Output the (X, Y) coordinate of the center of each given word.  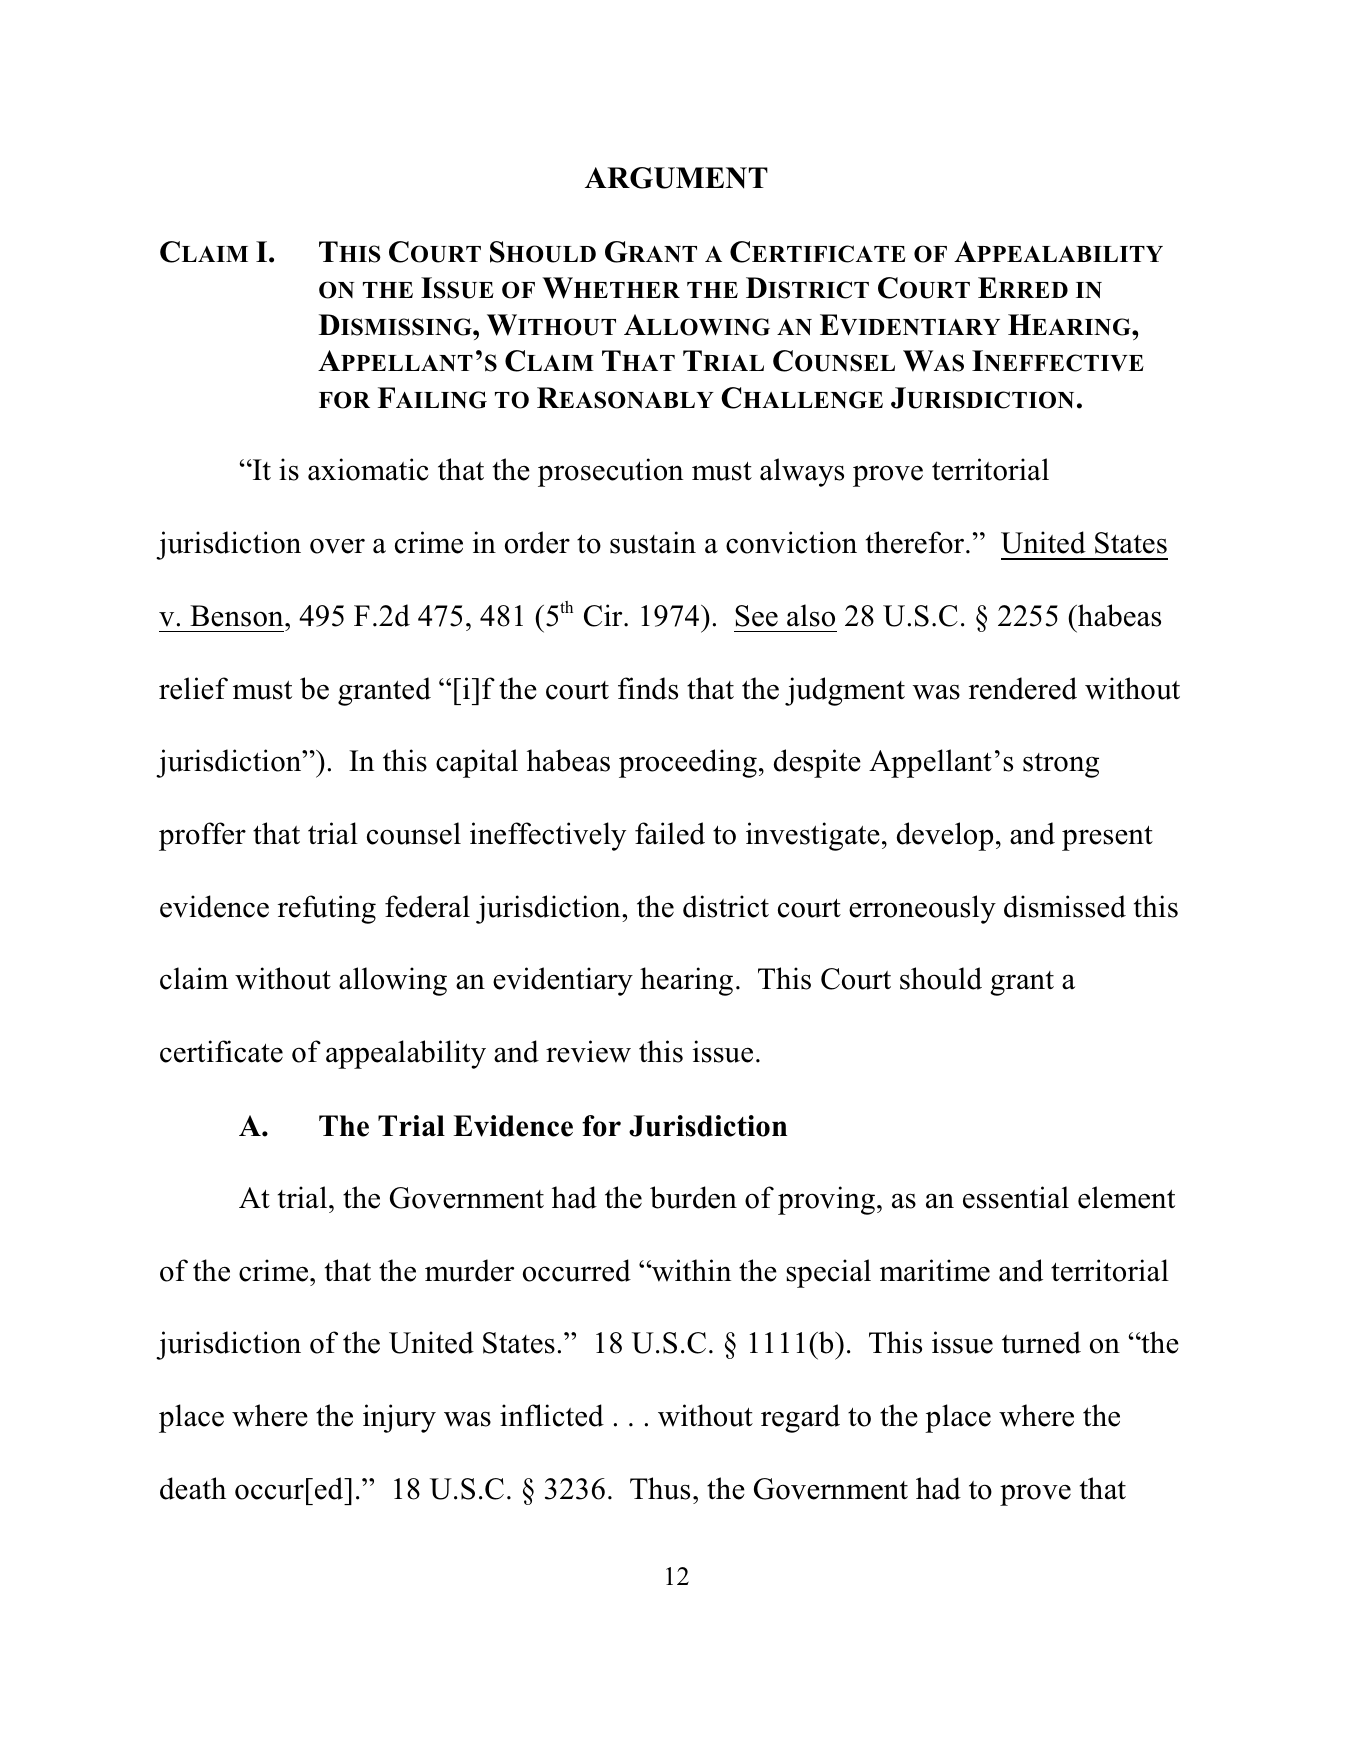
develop (945, 836)
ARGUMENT (676, 178)
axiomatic (368, 469)
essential (1016, 1197)
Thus (660, 1488)
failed (670, 833)
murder (469, 1270)
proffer (202, 836)
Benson (238, 616)
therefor (915, 542)
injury (399, 1418)
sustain (653, 542)
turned (1041, 1342)
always (802, 472)
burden (693, 1197)
